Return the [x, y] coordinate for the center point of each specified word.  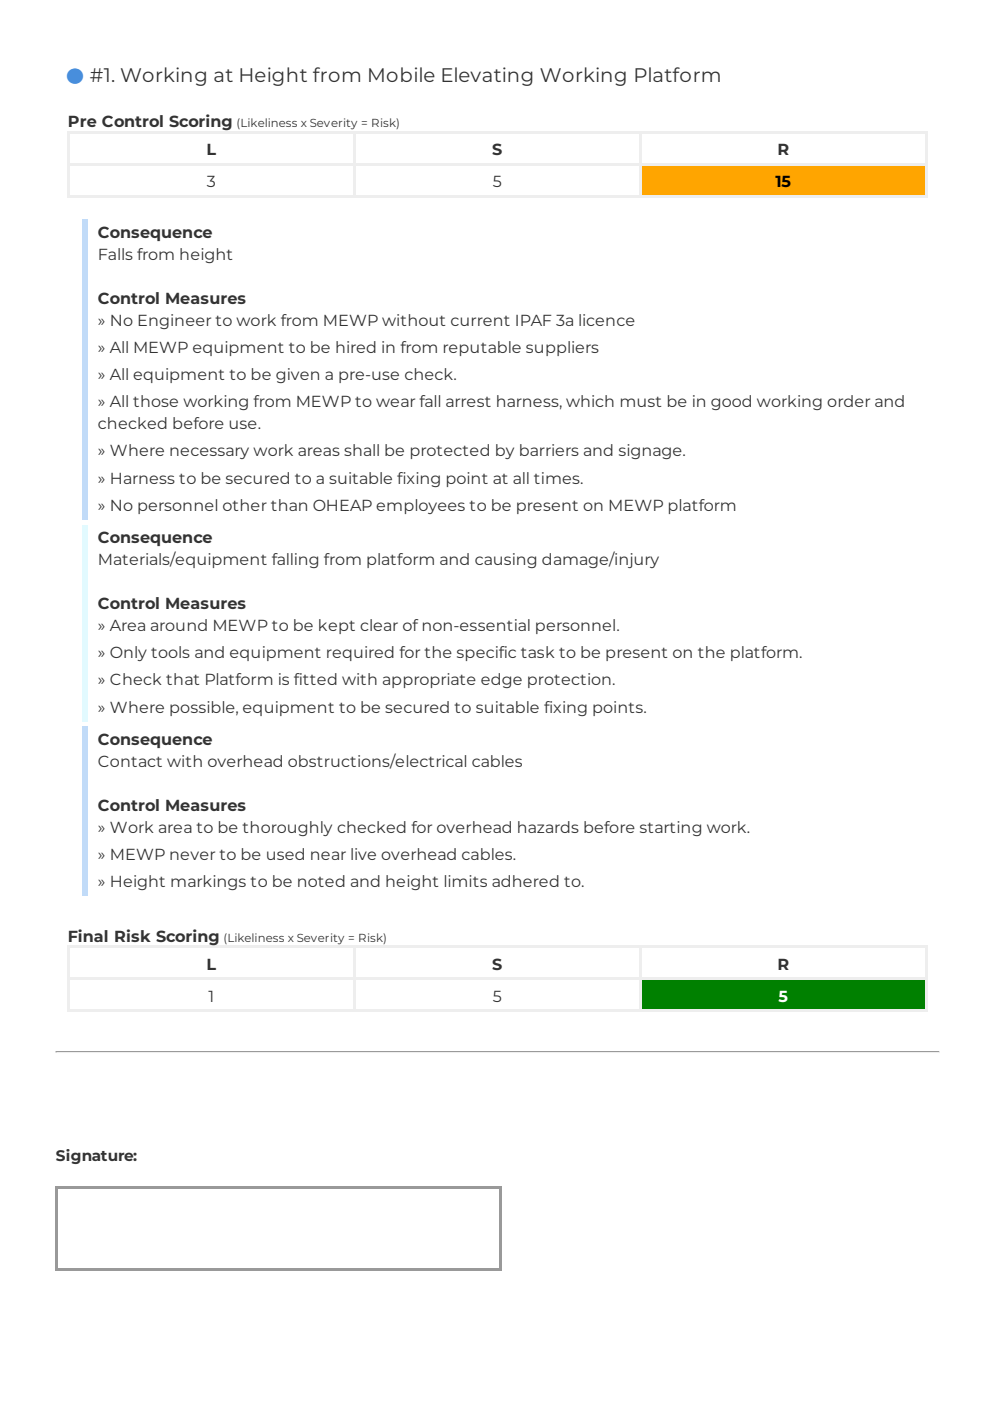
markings [208, 882]
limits [466, 881]
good [731, 402]
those [155, 401]
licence [607, 320]
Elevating [487, 76]
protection [569, 680]
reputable [482, 348]
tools [170, 652]
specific [486, 653]
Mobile [402, 74]
